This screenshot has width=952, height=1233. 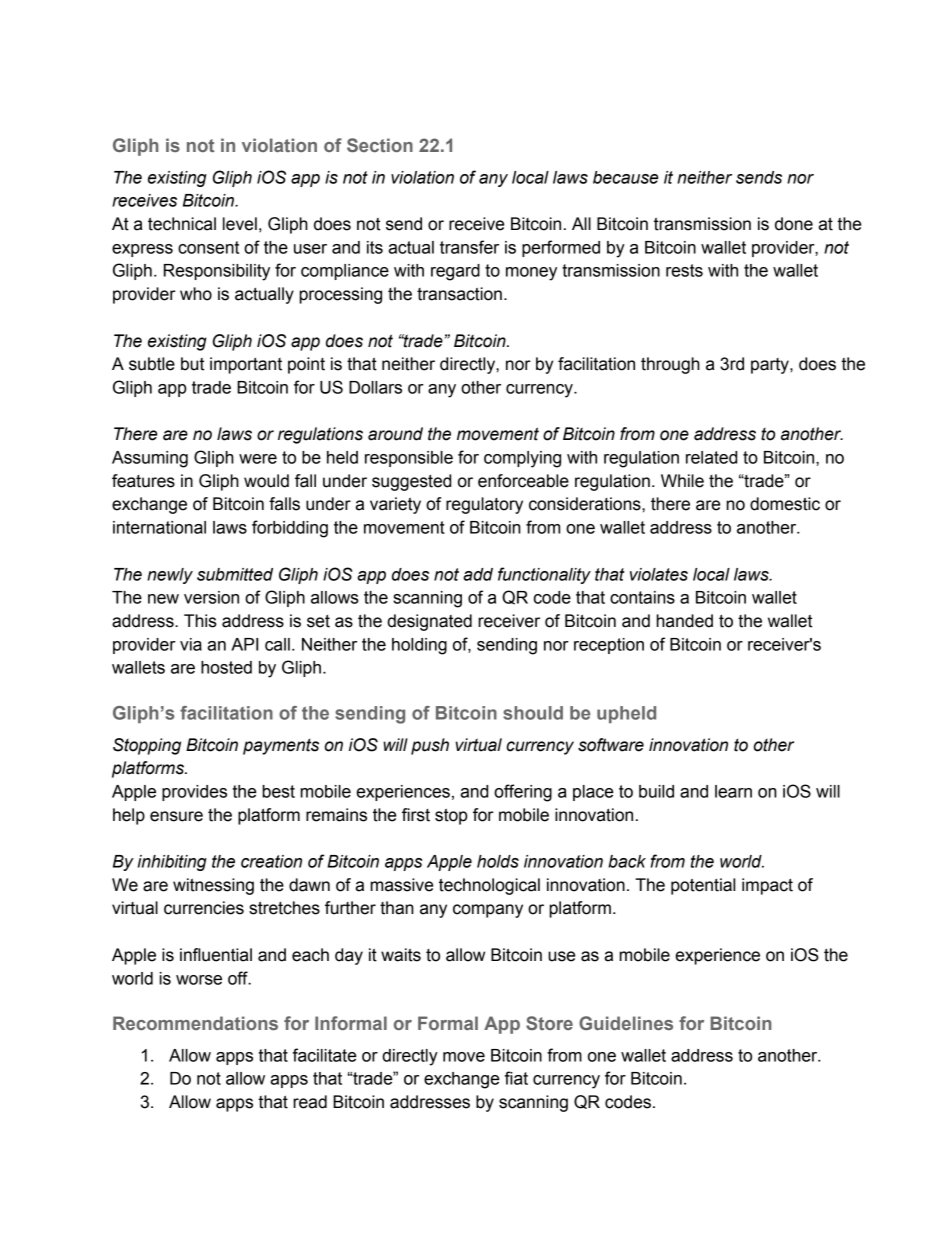 What do you see at coordinates (429, 622) in the screenshot?
I see `designated` at bounding box center [429, 622].
